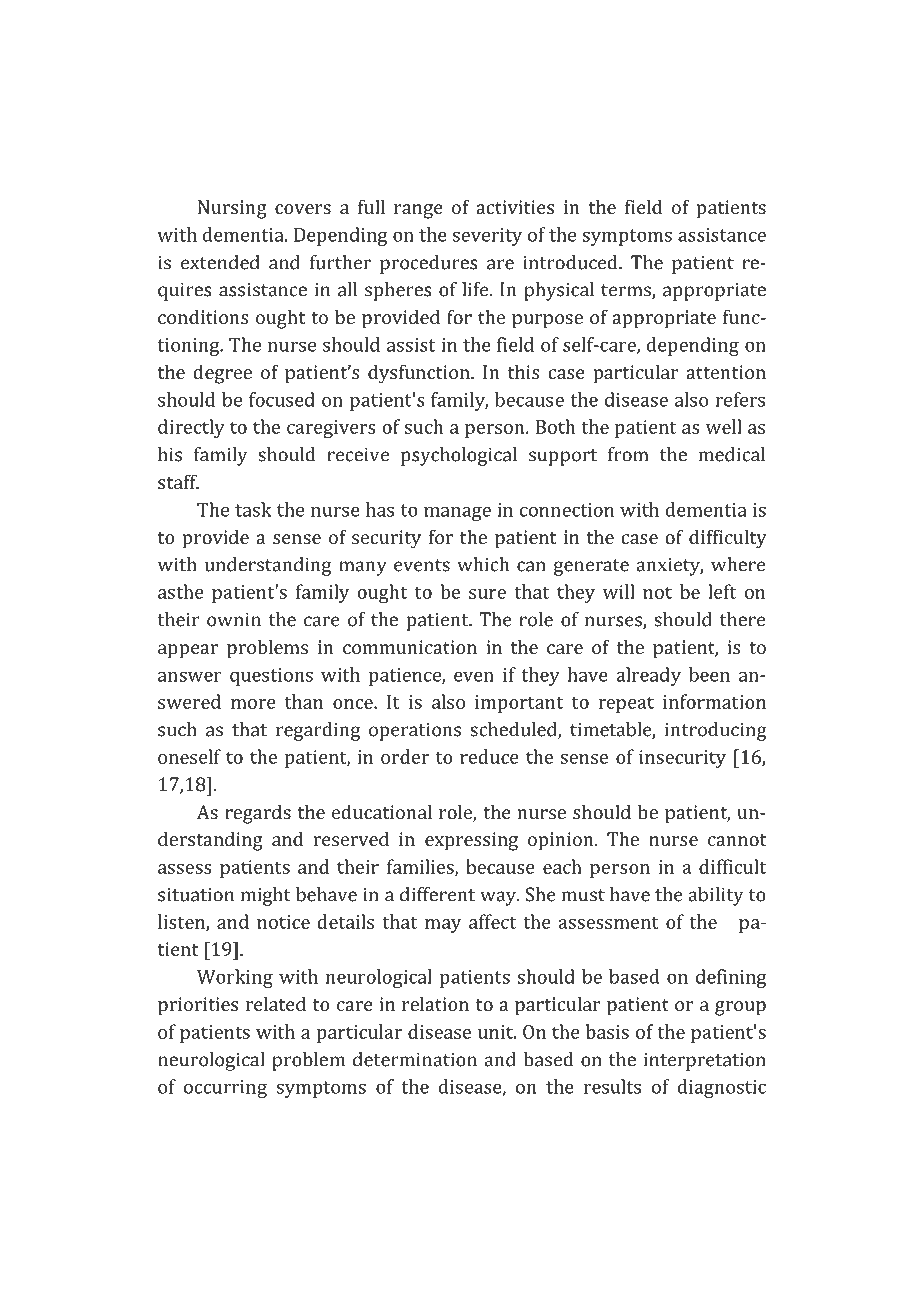 This screenshot has height=1314, width=924. What do you see at coordinates (649, 676) in the screenshot?
I see `already` at bounding box center [649, 676].
